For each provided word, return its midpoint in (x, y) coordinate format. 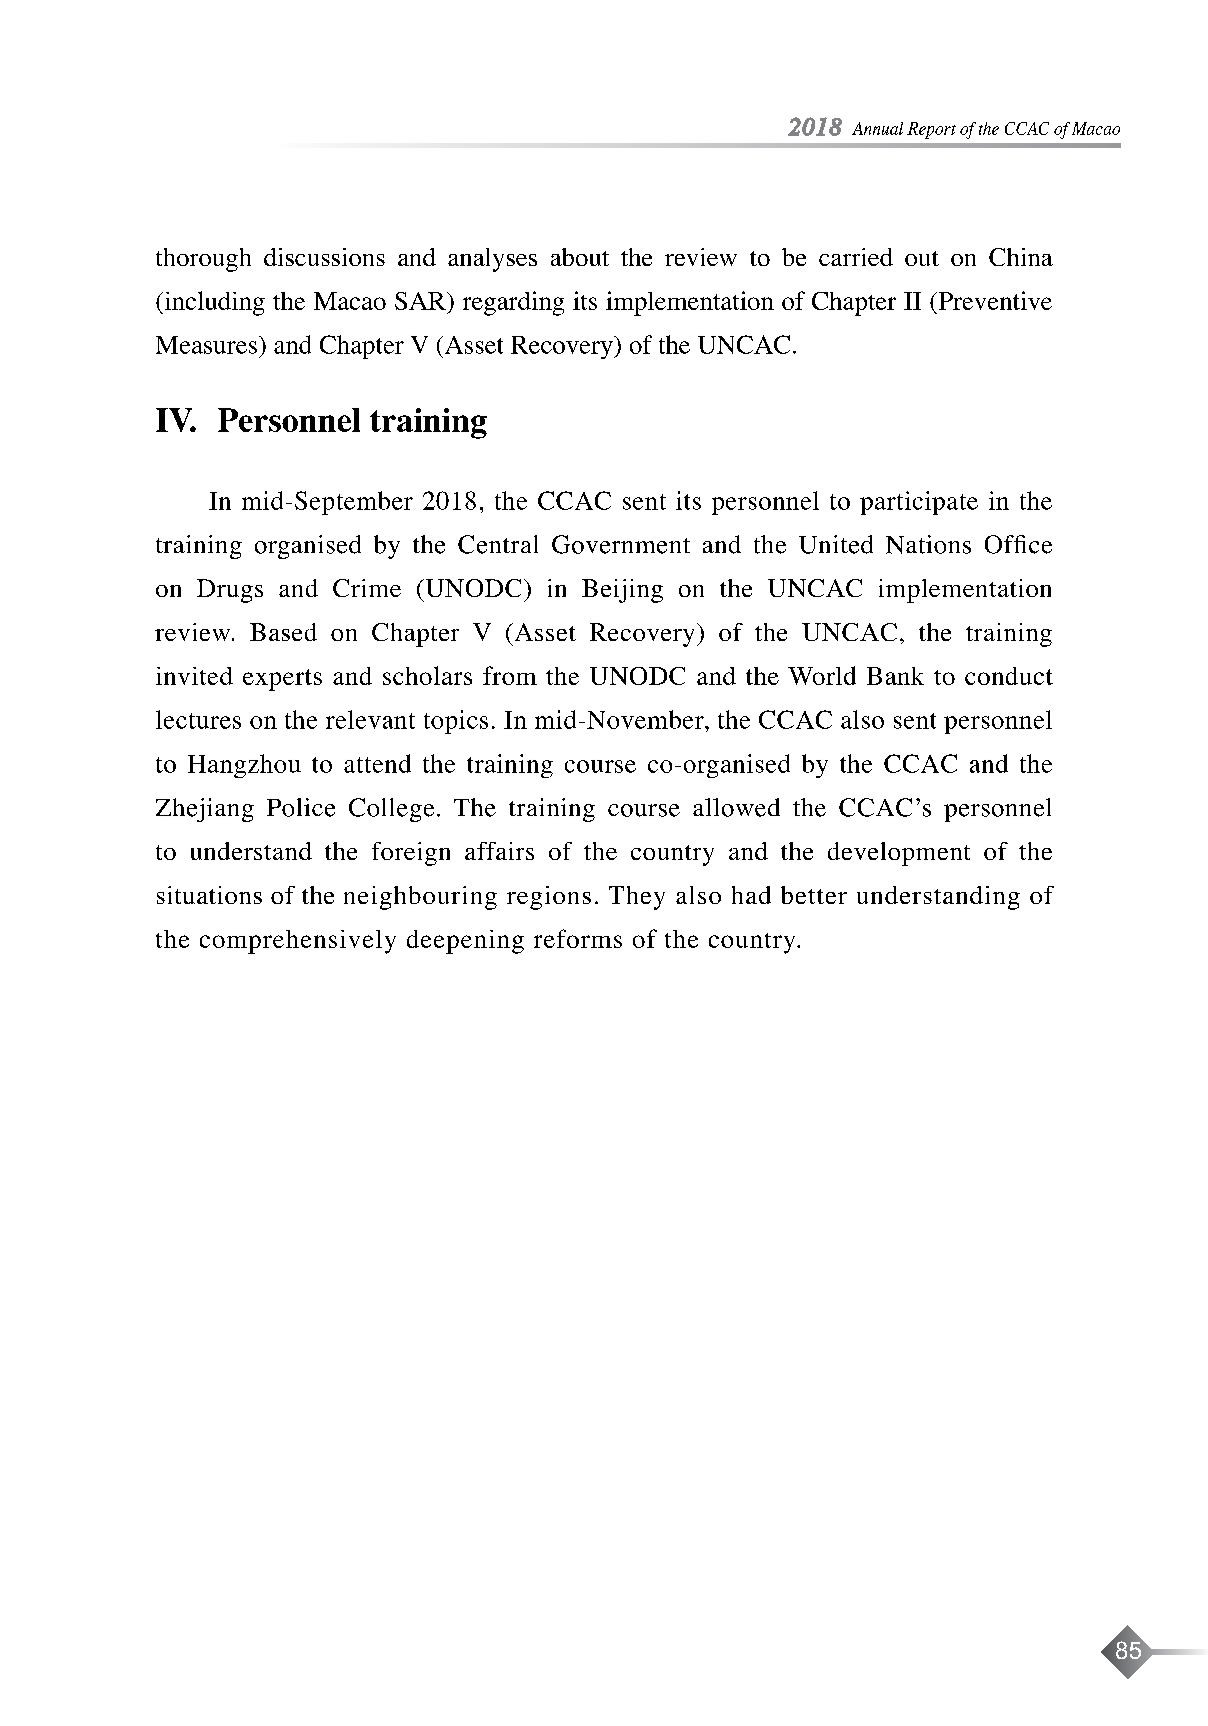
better (814, 895)
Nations (928, 544)
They (637, 898)
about (580, 257)
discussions (324, 257)
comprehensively (298, 942)
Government (621, 544)
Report (931, 130)
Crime (367, 588)
